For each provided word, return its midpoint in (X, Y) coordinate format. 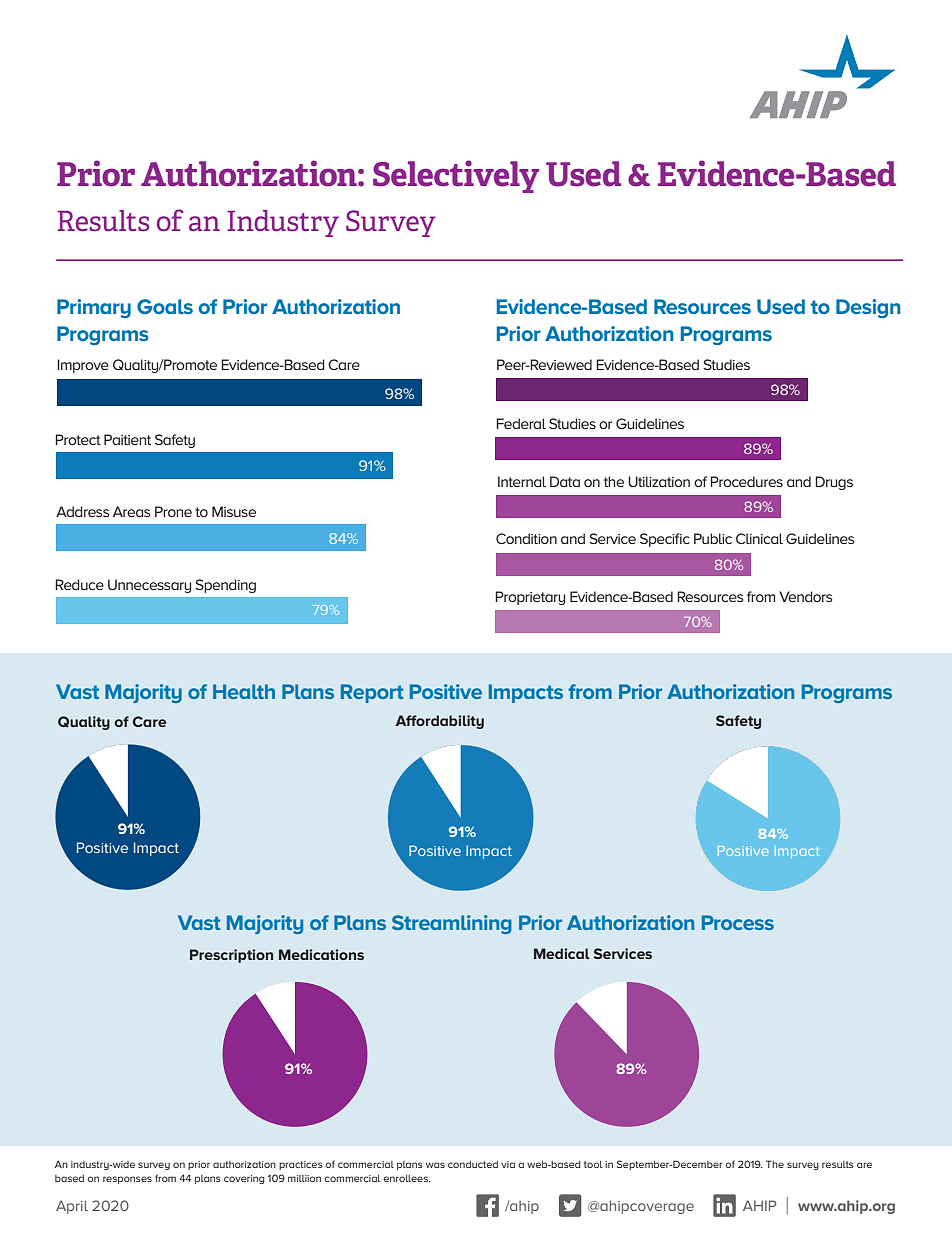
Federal (521, 423)
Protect (78, 439)
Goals (165, 306)
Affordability (439, 722)
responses (127, 1180)
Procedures (746, 481)
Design (868, 308)
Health (244, 691)
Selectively (456, 176)
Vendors (806, 596)
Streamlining (452, 924)
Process (738, 922)
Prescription (231, 956)
